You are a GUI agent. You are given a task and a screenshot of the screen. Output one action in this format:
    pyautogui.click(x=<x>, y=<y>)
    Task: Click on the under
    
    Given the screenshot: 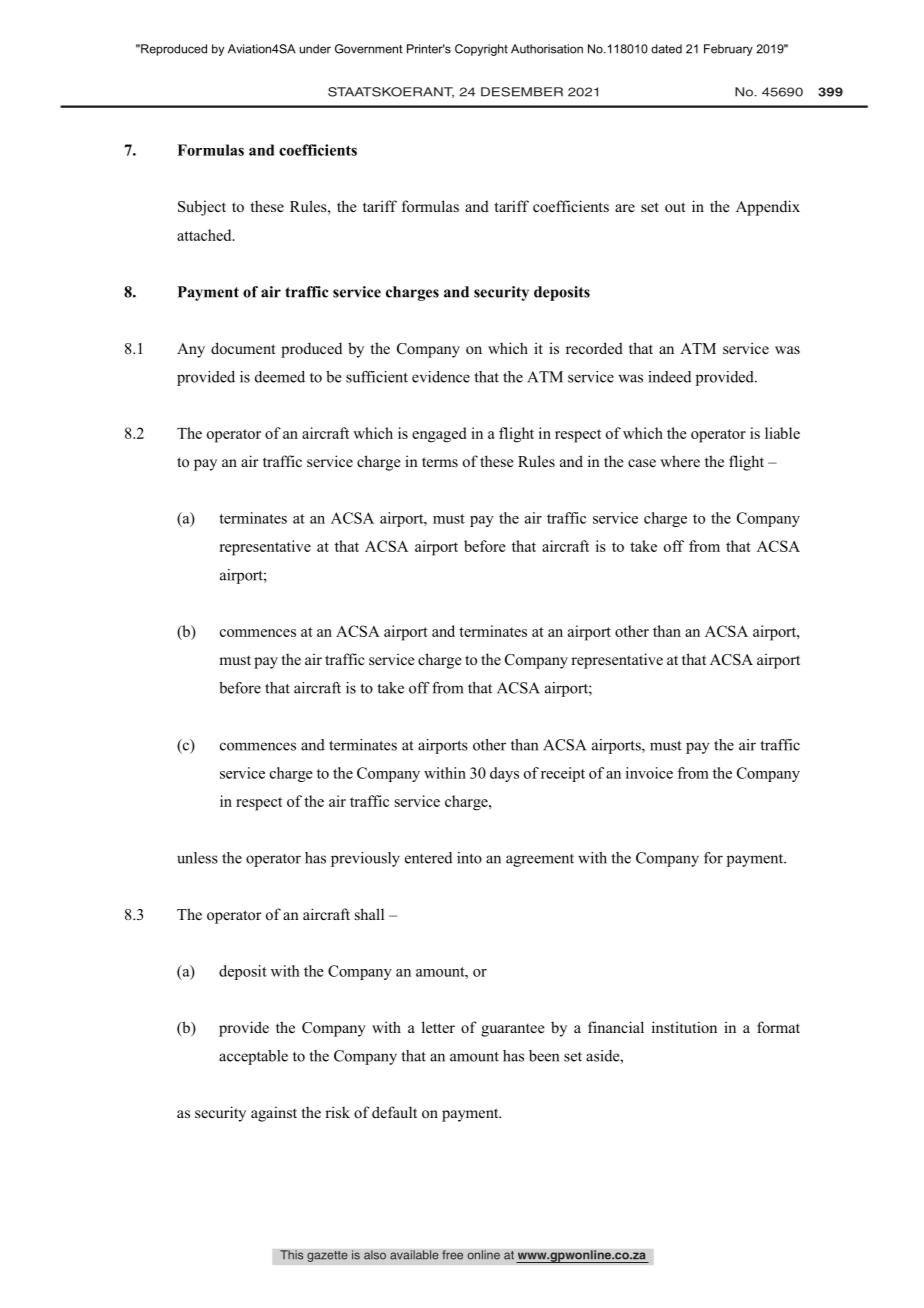 What is the action you would take?
    pyautogui.click(x=315, y=49)
